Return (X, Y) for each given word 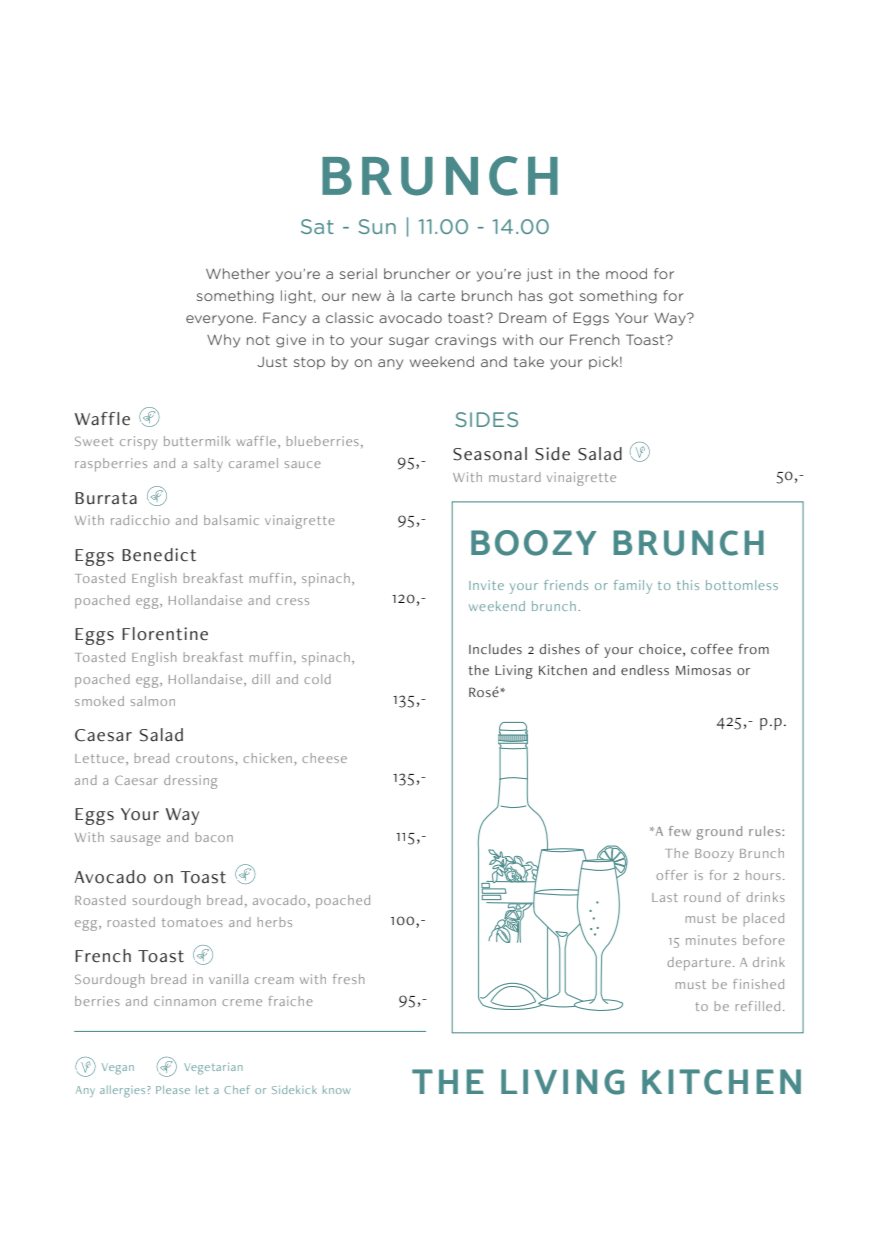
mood (626, 273)
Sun (377, 226)
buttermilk (197, 441)
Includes (495, 649)
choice (661, 650)
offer (672, 875)
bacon (214, 837)
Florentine (165, 634)
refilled (758, 1006)
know (336, 1089)
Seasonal (490, 454)
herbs (275, 922)
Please (173, 1089)
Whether (238, 273)
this (688, 585)
